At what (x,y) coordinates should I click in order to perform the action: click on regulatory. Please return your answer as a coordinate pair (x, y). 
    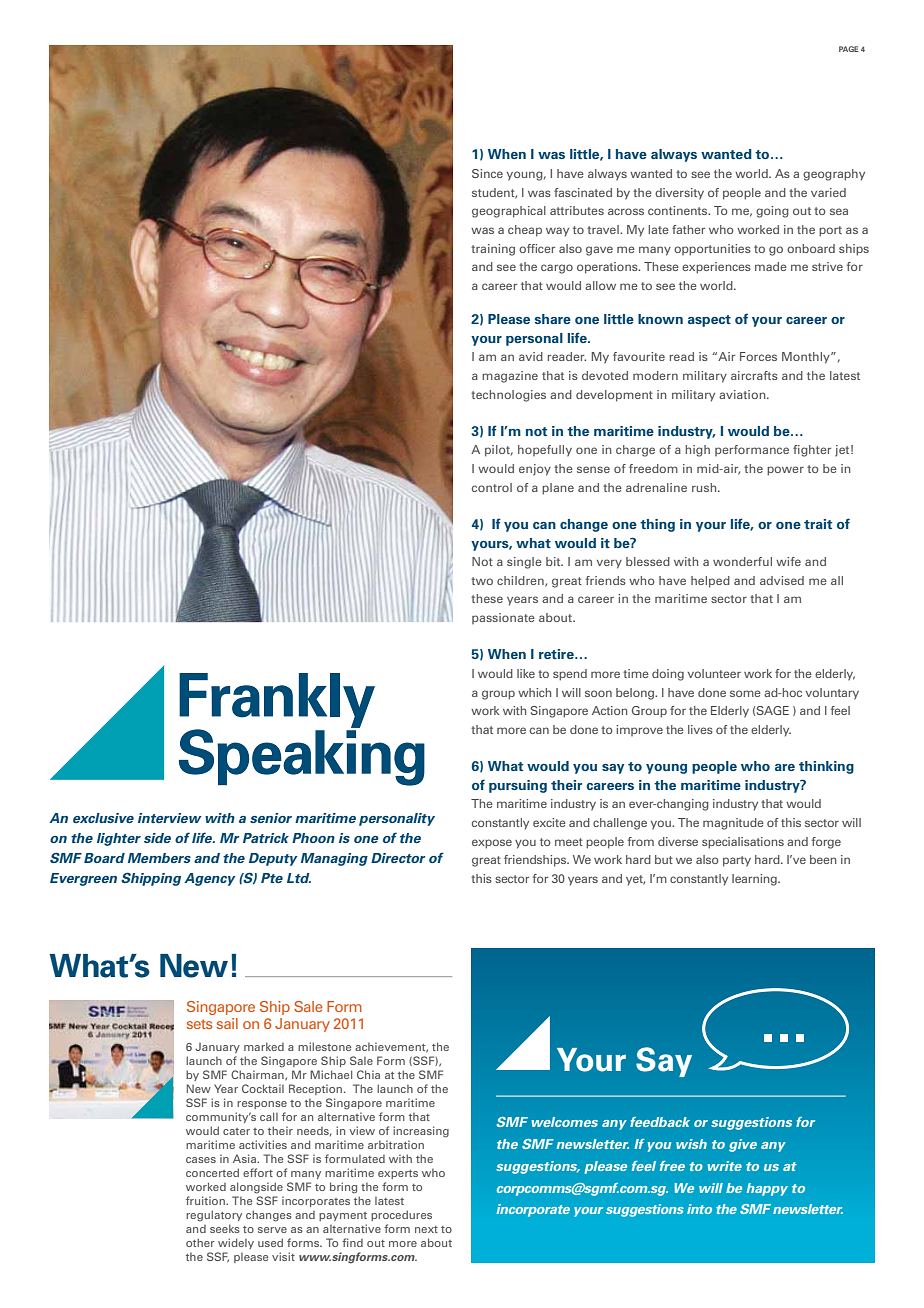
    Looking at the image, I should click on (214, 1216).
